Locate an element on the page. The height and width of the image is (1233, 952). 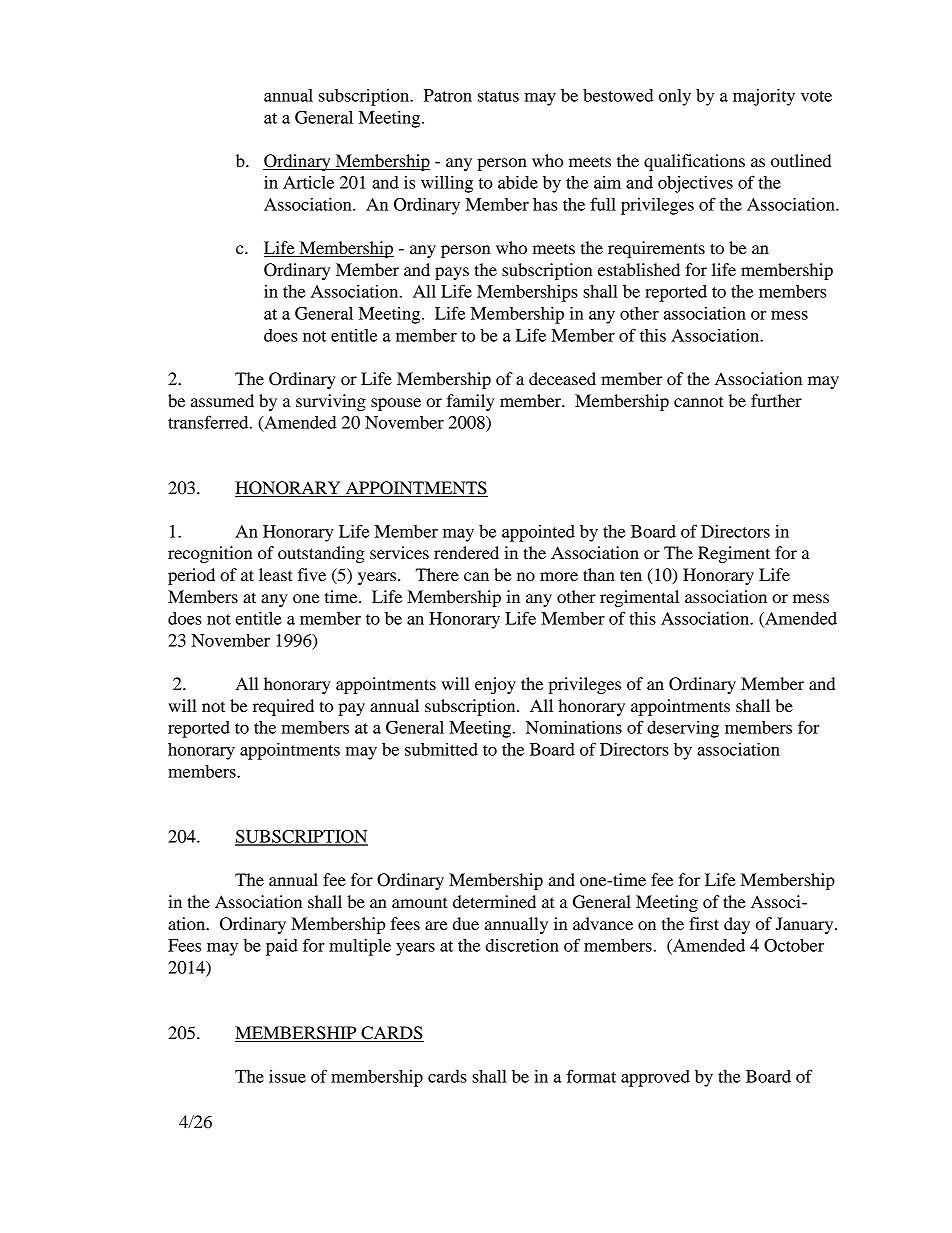
Article is located at coordinates (308, 182).
